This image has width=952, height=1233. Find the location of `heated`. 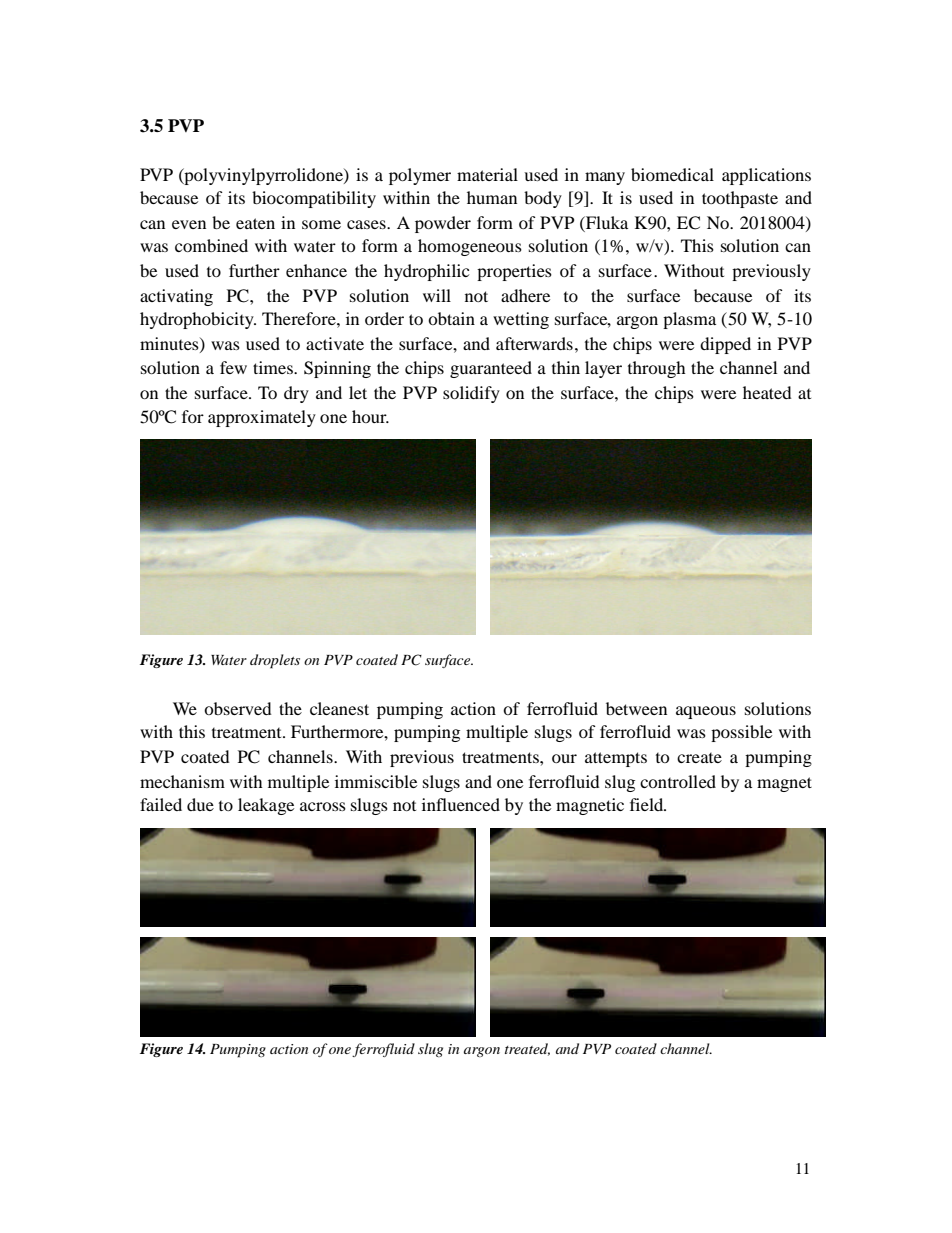

heated is located at coordinates (767, 392).
